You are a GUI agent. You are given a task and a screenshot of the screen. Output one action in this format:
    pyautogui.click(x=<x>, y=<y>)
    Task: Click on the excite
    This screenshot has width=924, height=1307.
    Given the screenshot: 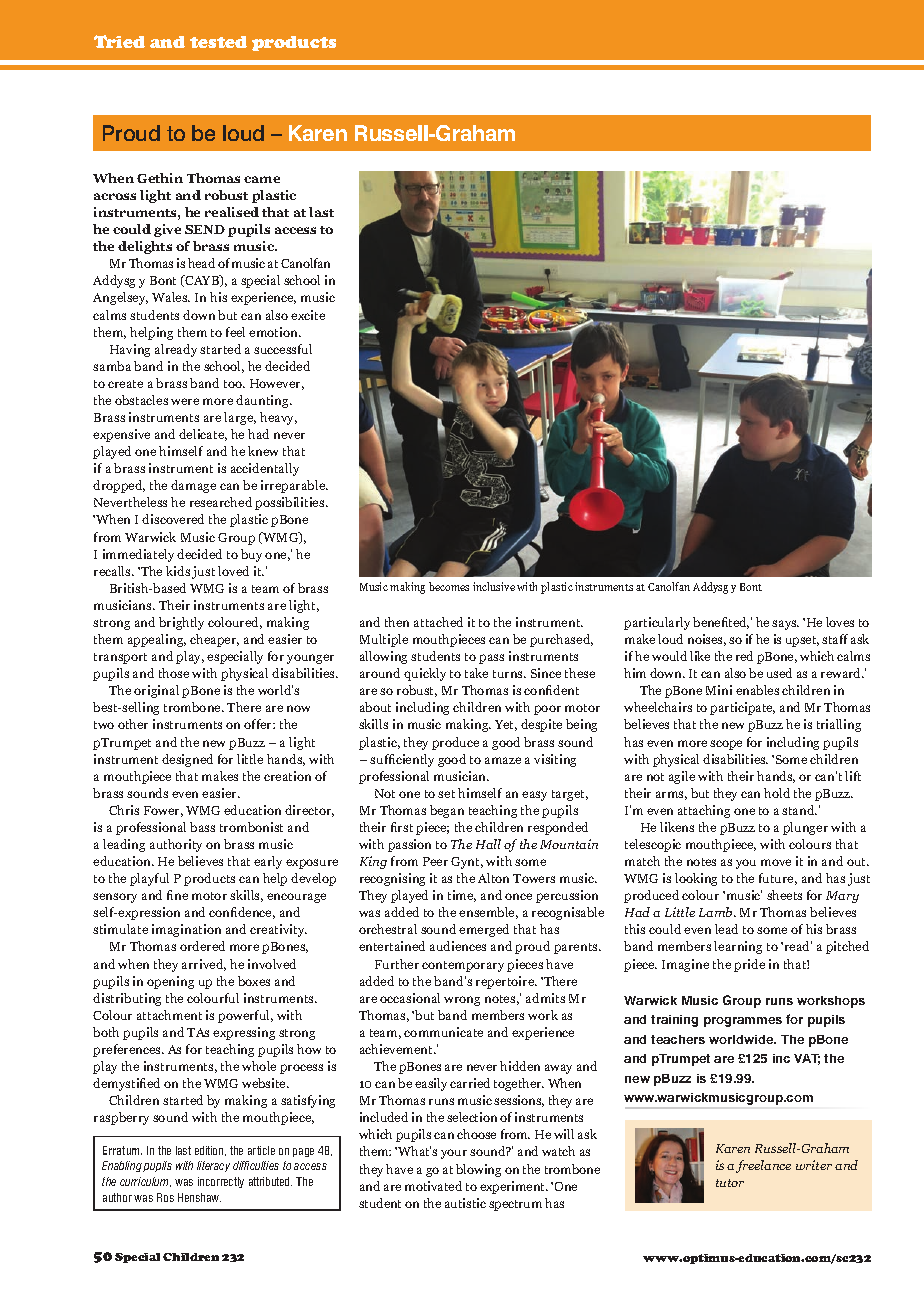 What is the action you would take?
    pyautogui.click(x=308, y=315)
